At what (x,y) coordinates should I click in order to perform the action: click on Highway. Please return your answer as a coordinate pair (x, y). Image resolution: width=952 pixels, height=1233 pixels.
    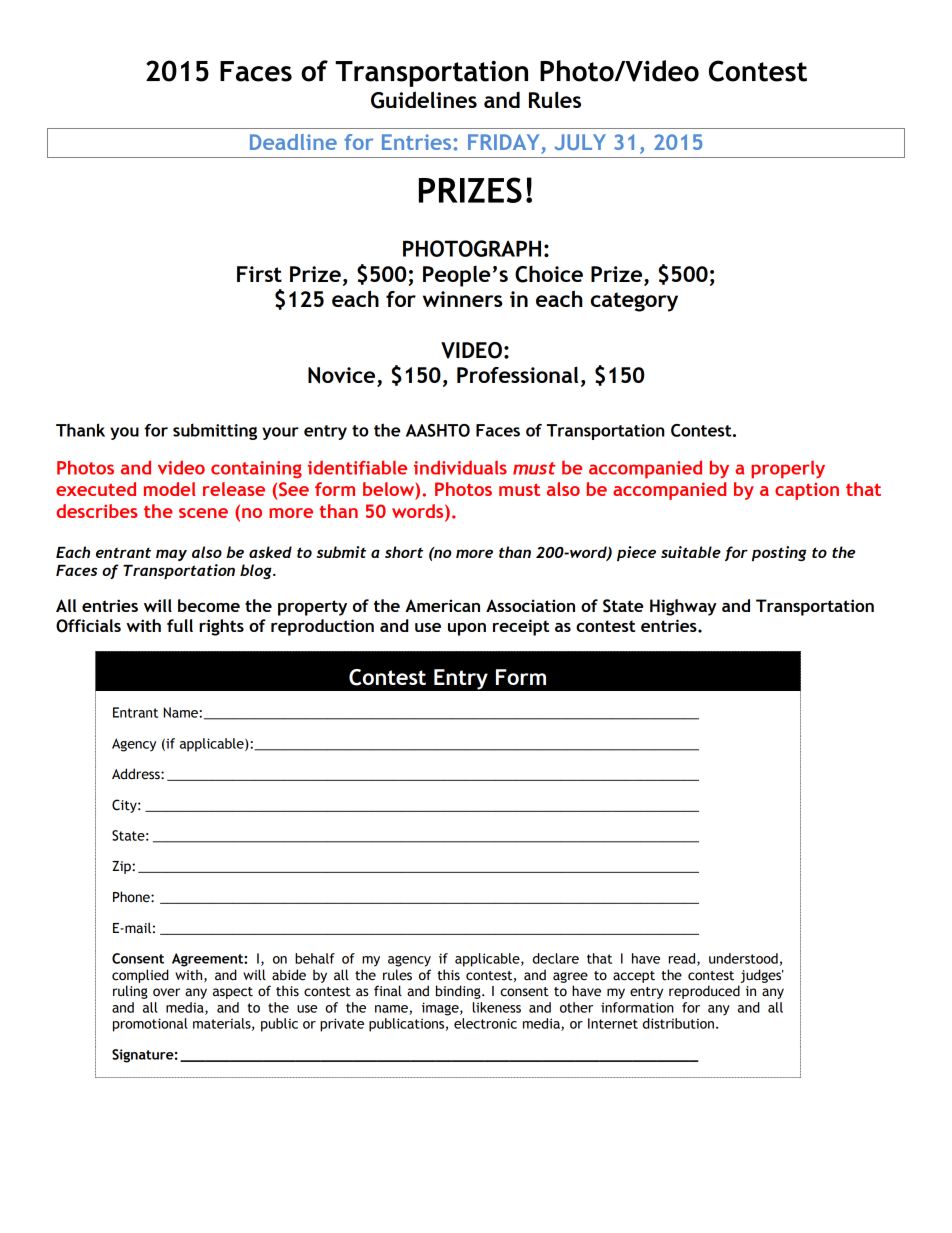
    Looking at the image, I should click on (683, 607).
